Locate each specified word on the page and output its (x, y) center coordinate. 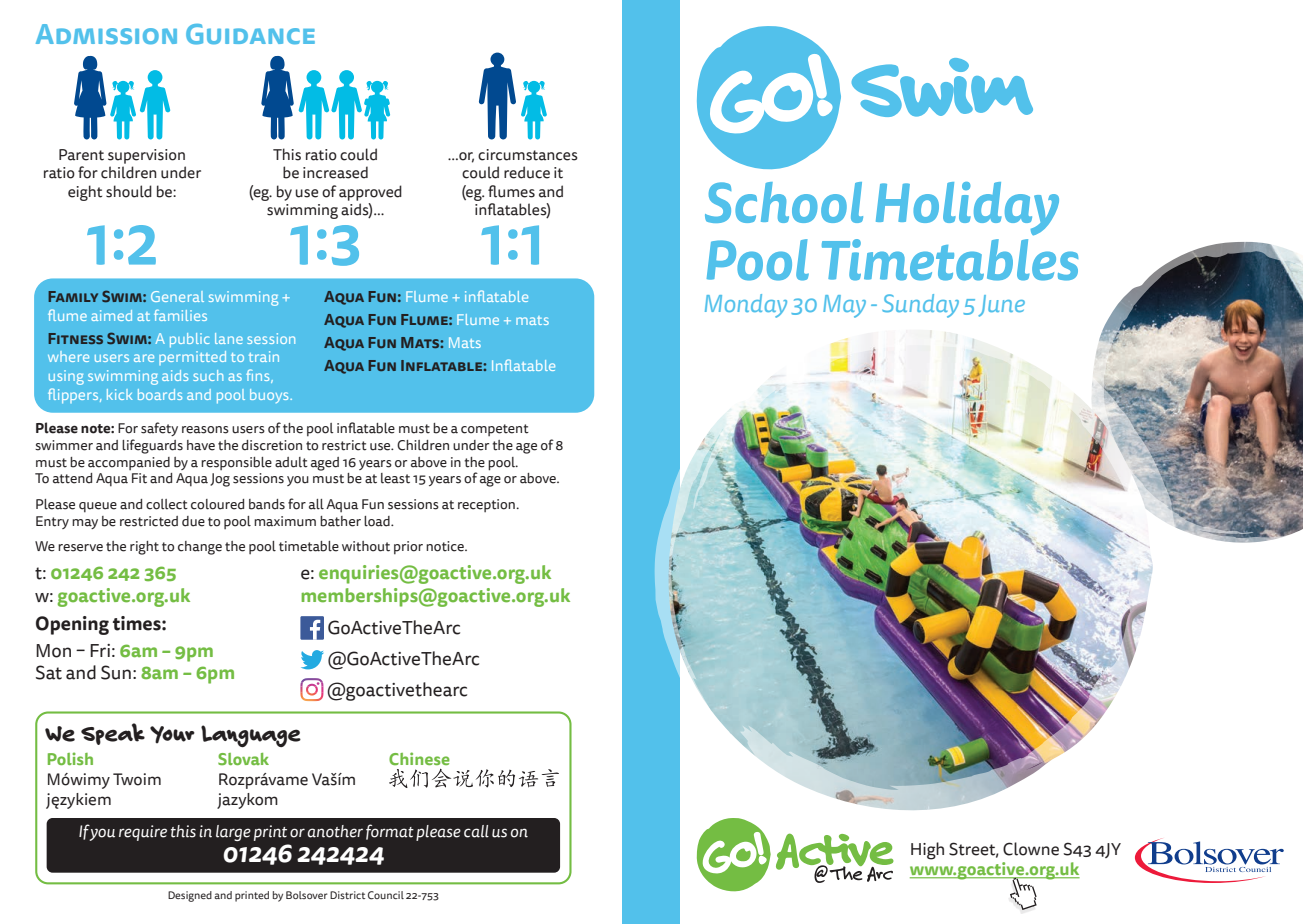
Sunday (920, 306)
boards (160, 394)
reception (487, 505)
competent (495, 430)
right (144, 548)
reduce (527, 172)
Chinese (419, 758)
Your (172, 734)
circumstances (528, 155)
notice (446, 546)
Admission (106, 34)
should (129, 191)
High (927, 851)
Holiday (967, 209)
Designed (190, 896)
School (784, 202)
